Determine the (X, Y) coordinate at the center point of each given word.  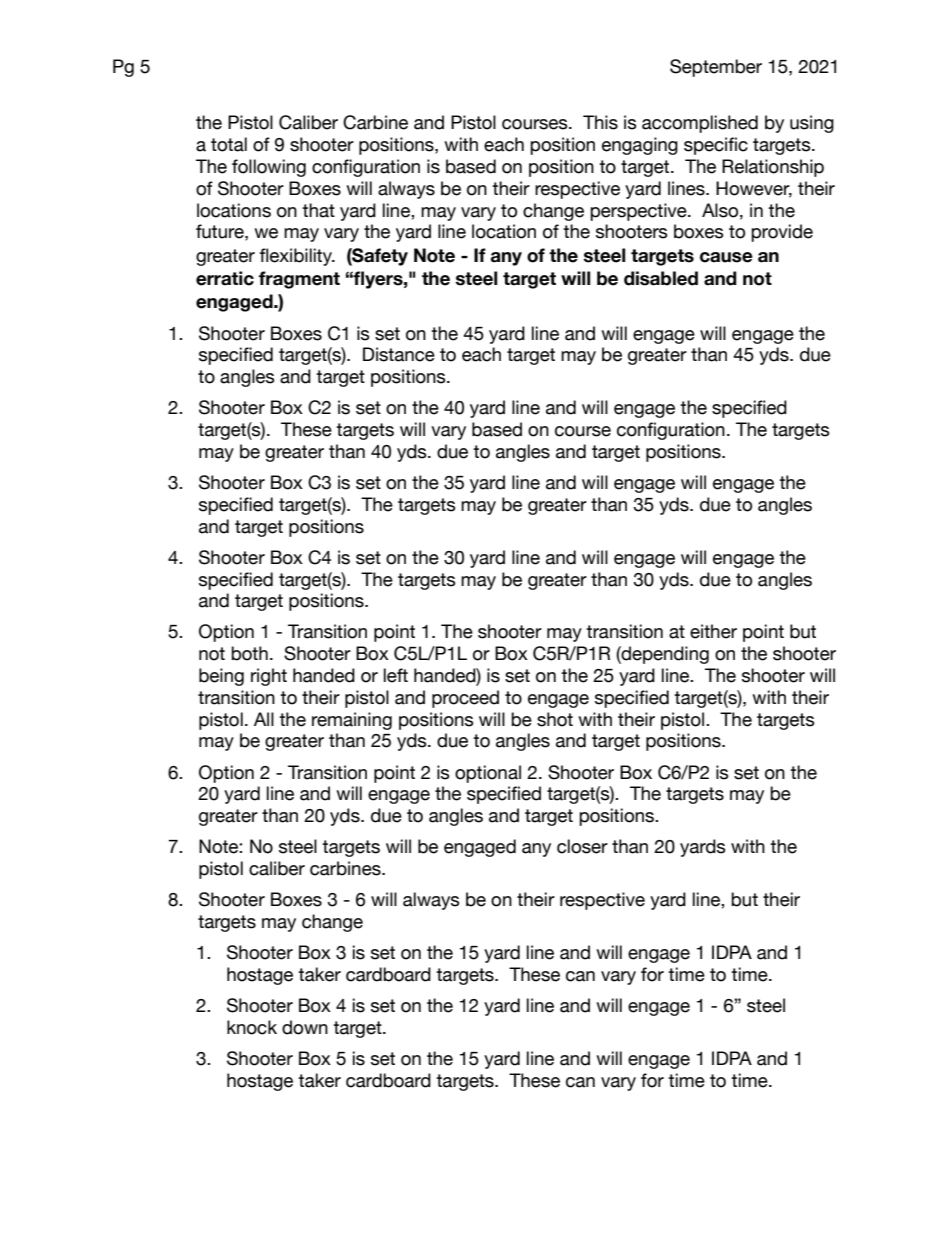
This (600, 122)
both (249, 653)
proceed (465, 699)
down (305, 1027)
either (713, 631)
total (229, 144)
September (716, 68)
